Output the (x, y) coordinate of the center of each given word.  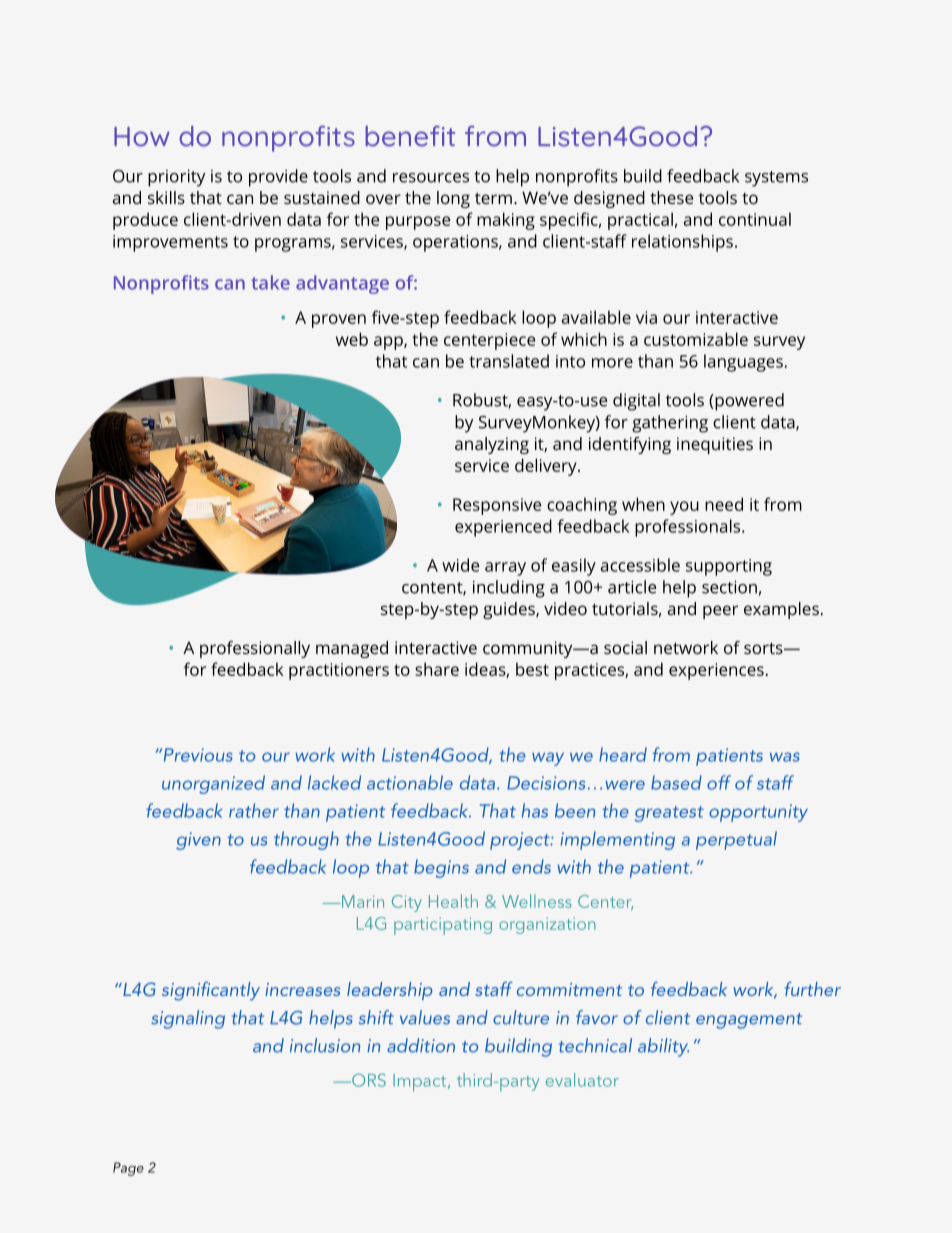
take (270, 282)
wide (460, 565)
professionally (255, 649)
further (813, 989)
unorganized (213, 784)
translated (509, 361)
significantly (211, 991)
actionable (410, 782)
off (719, 782)
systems (776, 179)
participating (443, 926)
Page (128, 1169)
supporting (729, 567)
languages (743, 363)
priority (176, 178)
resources (431, 178)
